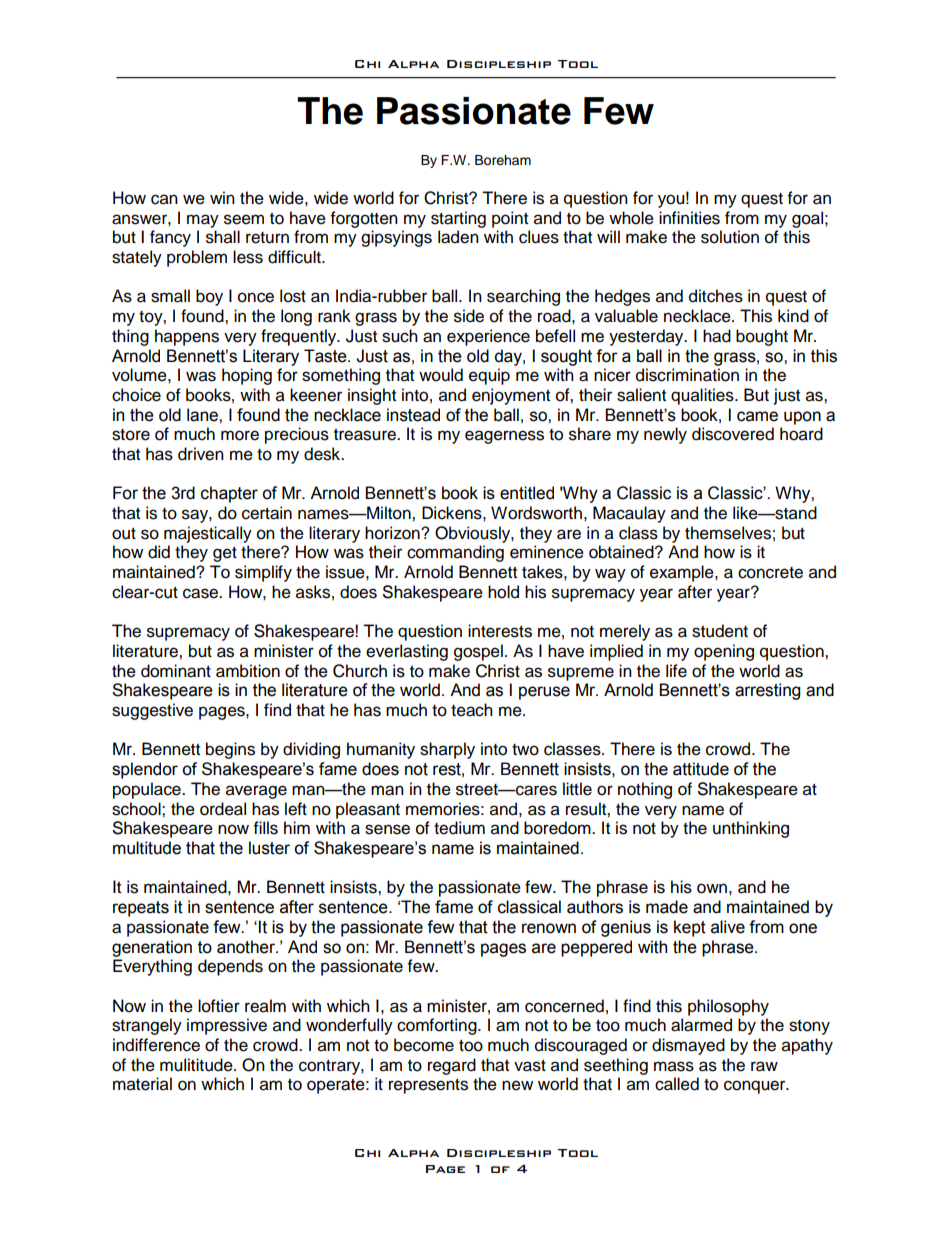 This document has width=952, height=1233. What do you see at coordinates (730, 237) in the document?
I see `solution` at bounding box center [730, 237].
